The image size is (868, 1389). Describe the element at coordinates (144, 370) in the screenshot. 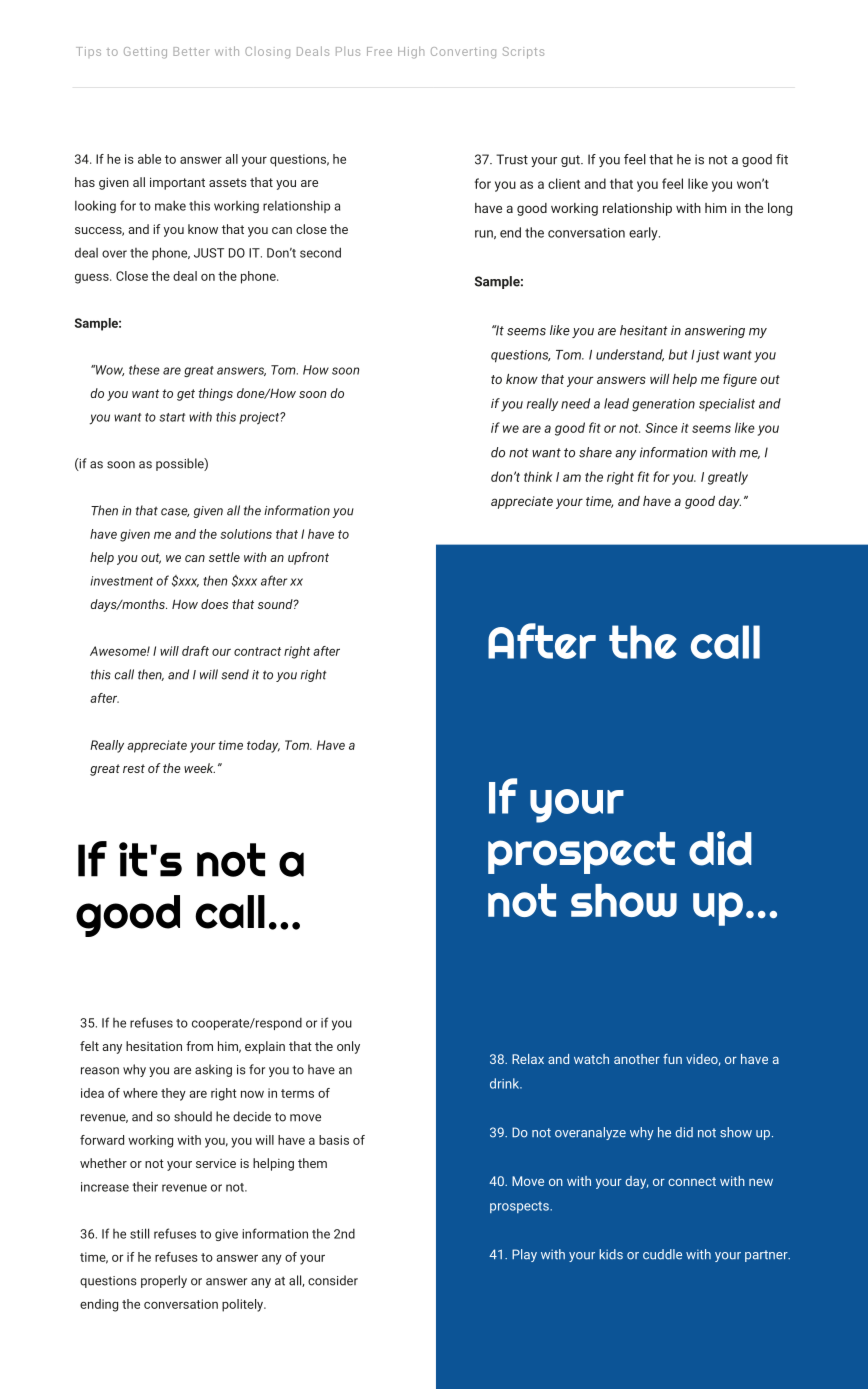

I see `these` at that location.
